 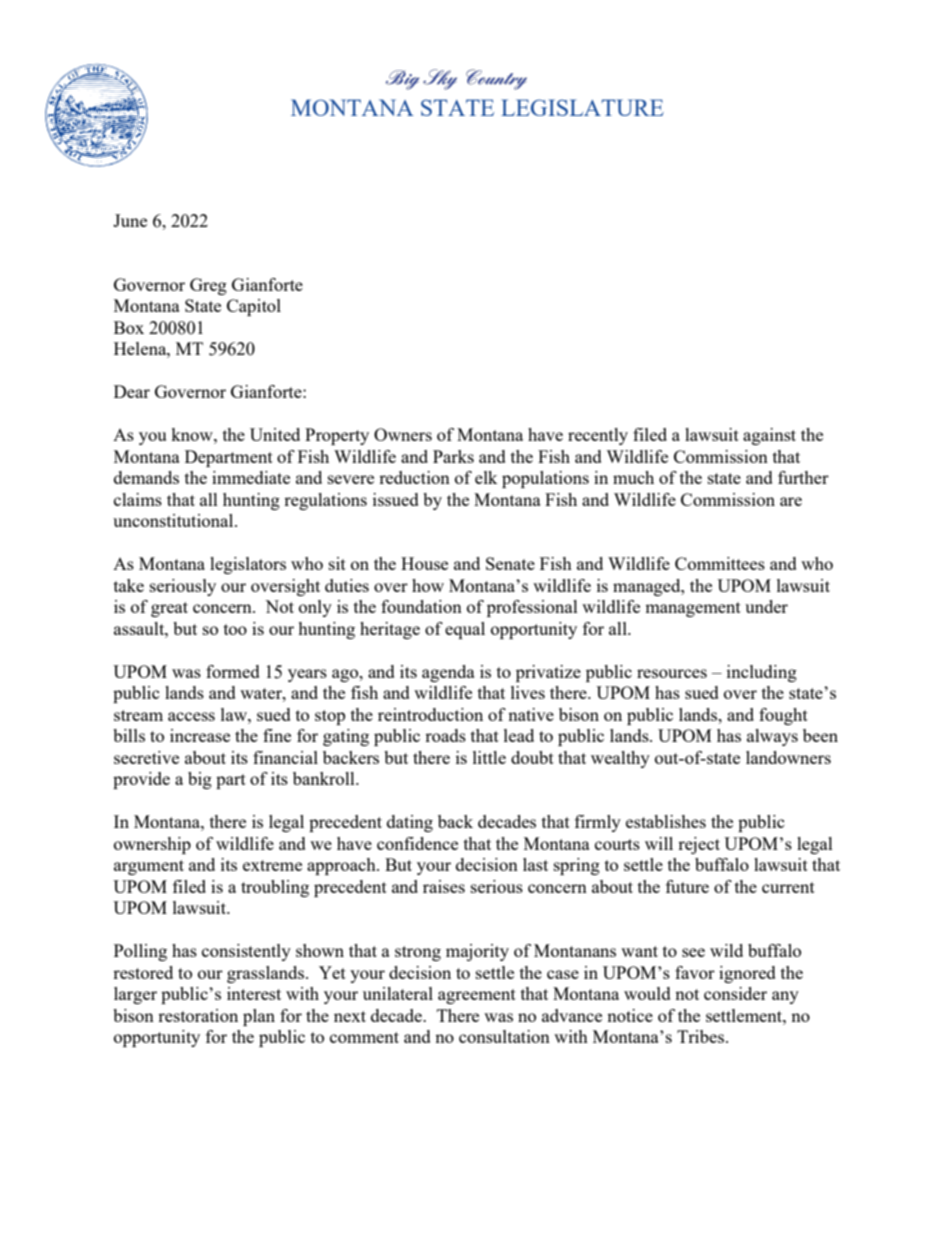 What do you see at coordinates (735, 993) in the screenshot?
I see `consider` at bounding box center [735, 993].
